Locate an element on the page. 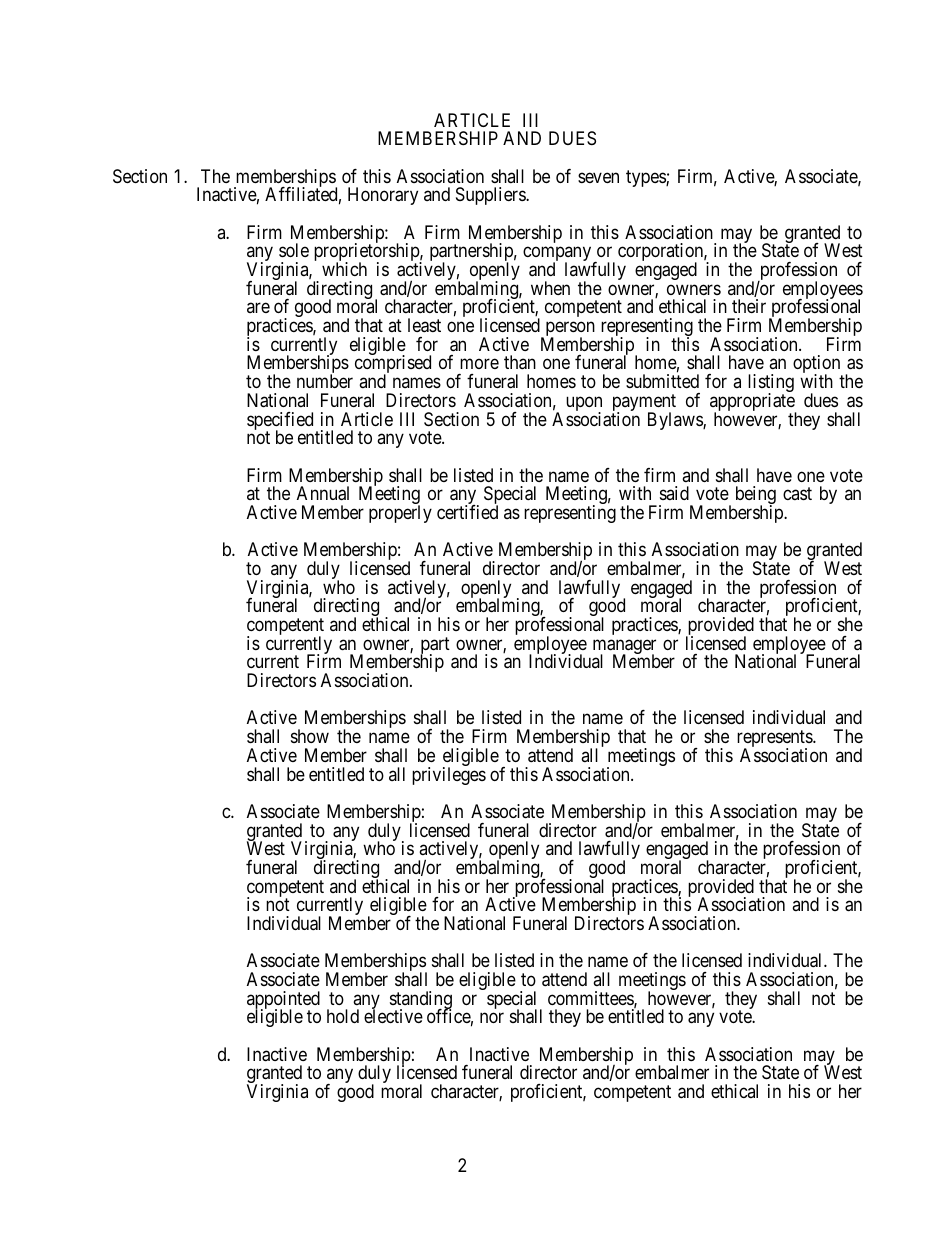  represents is located at coordinates (775, 740).
